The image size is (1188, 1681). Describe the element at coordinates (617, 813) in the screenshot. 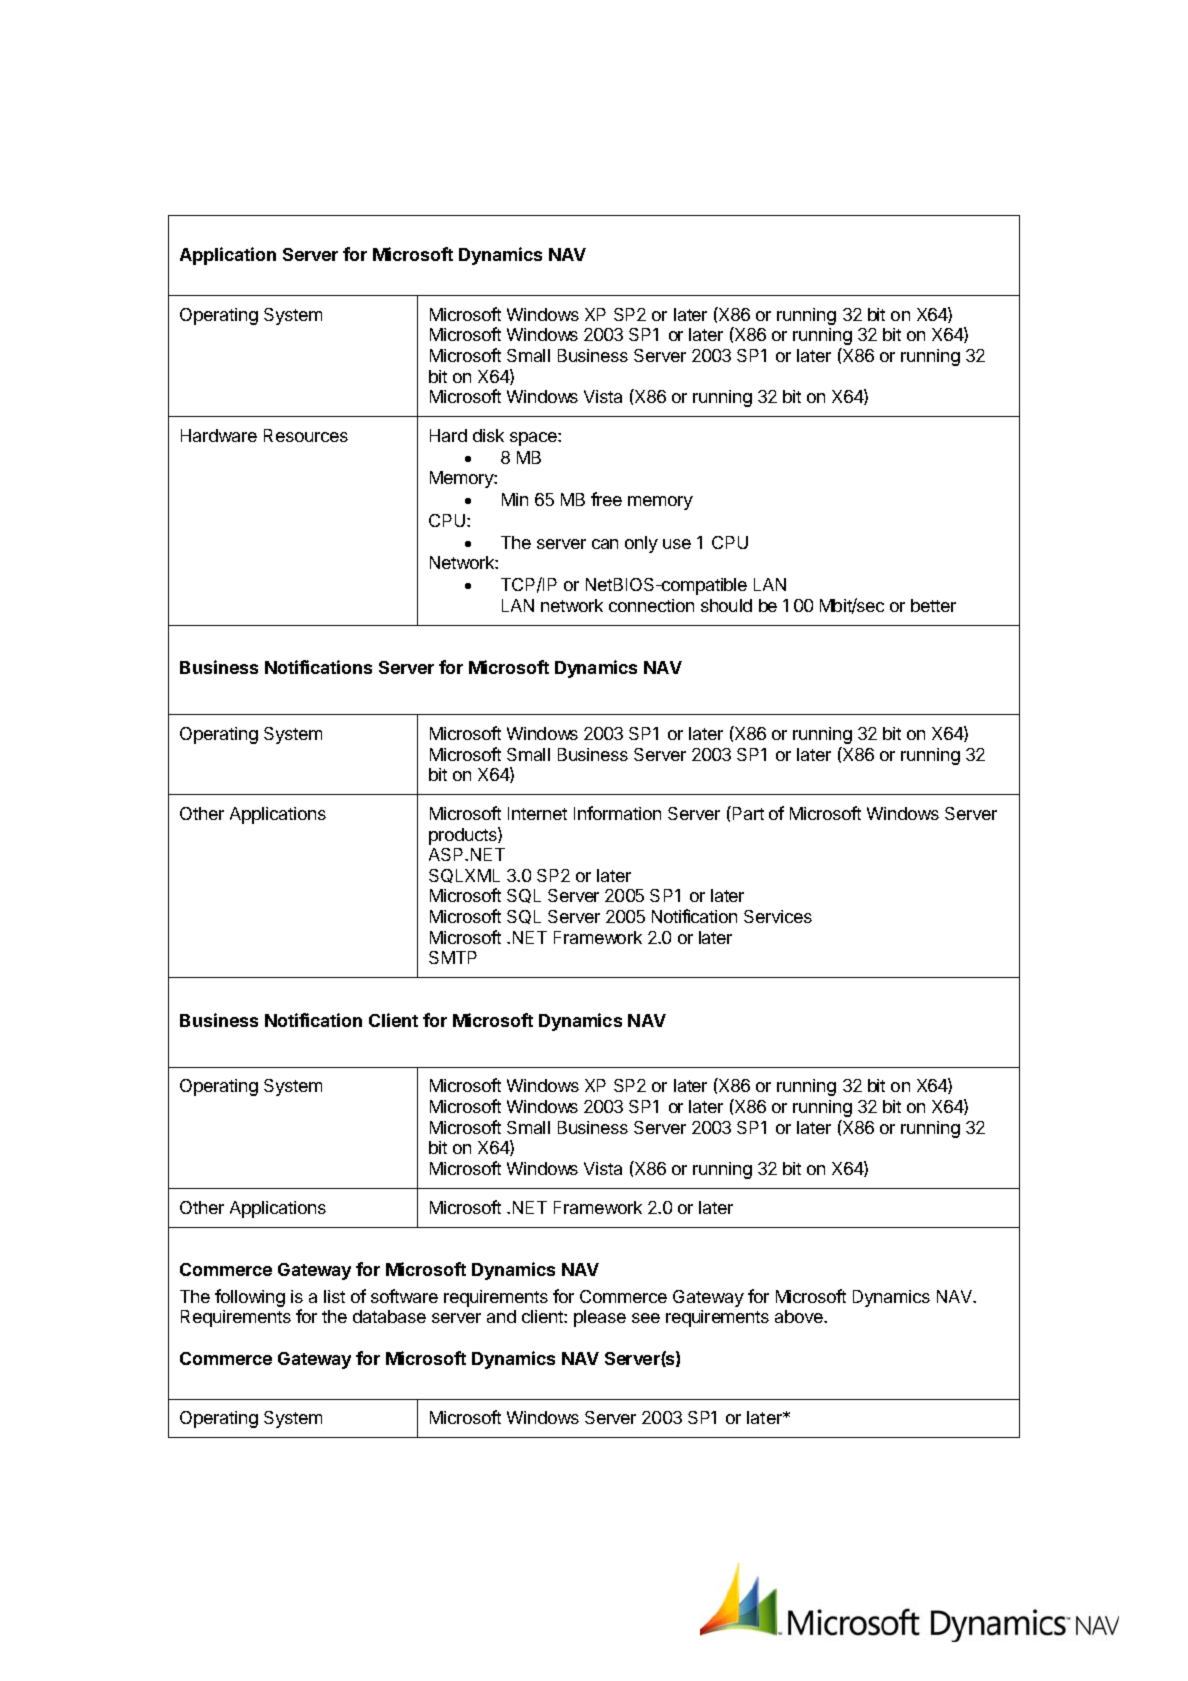

I see `Information` at that location.
